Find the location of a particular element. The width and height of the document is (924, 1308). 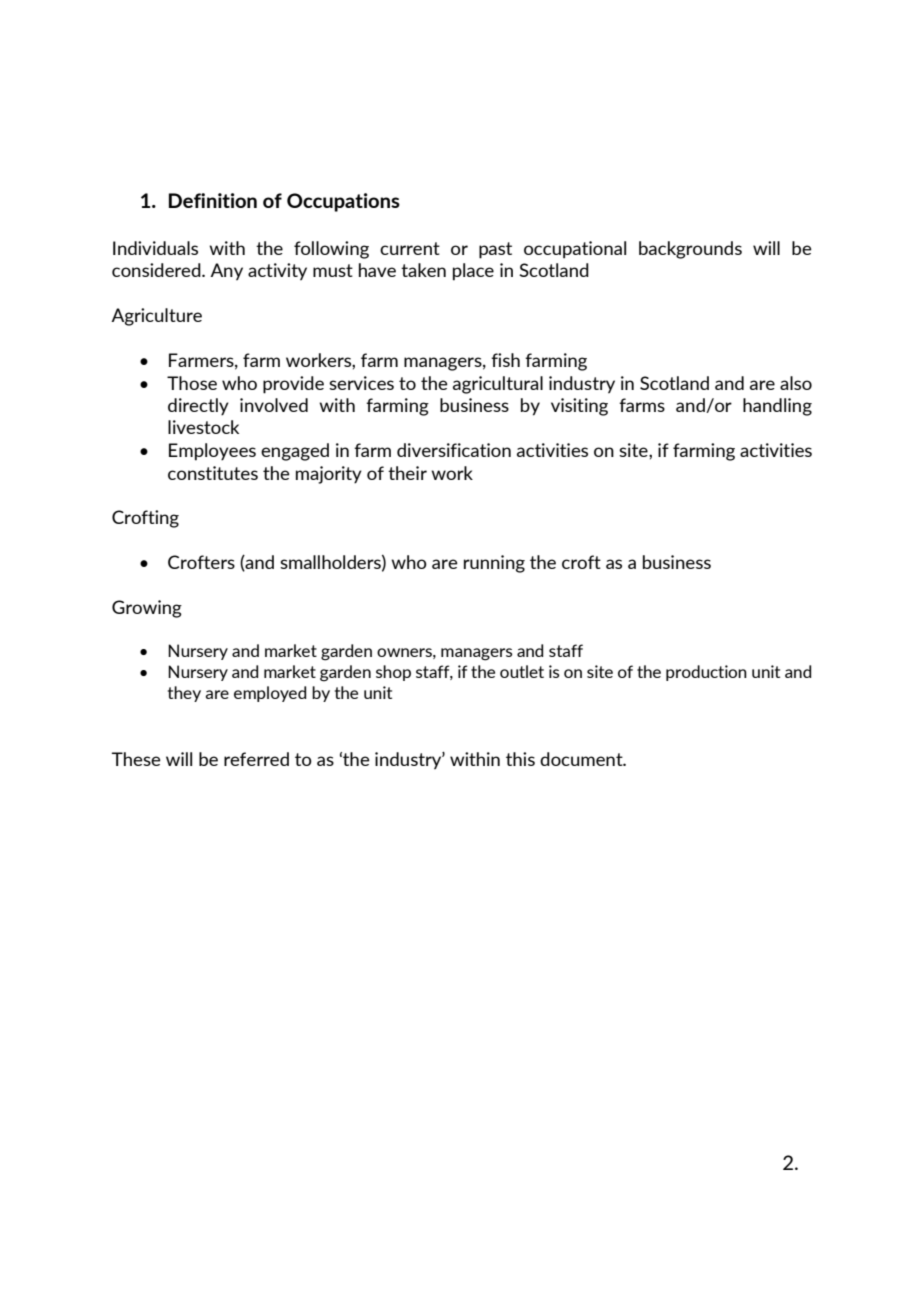

constitutes is located at coordinates (213, 473).
